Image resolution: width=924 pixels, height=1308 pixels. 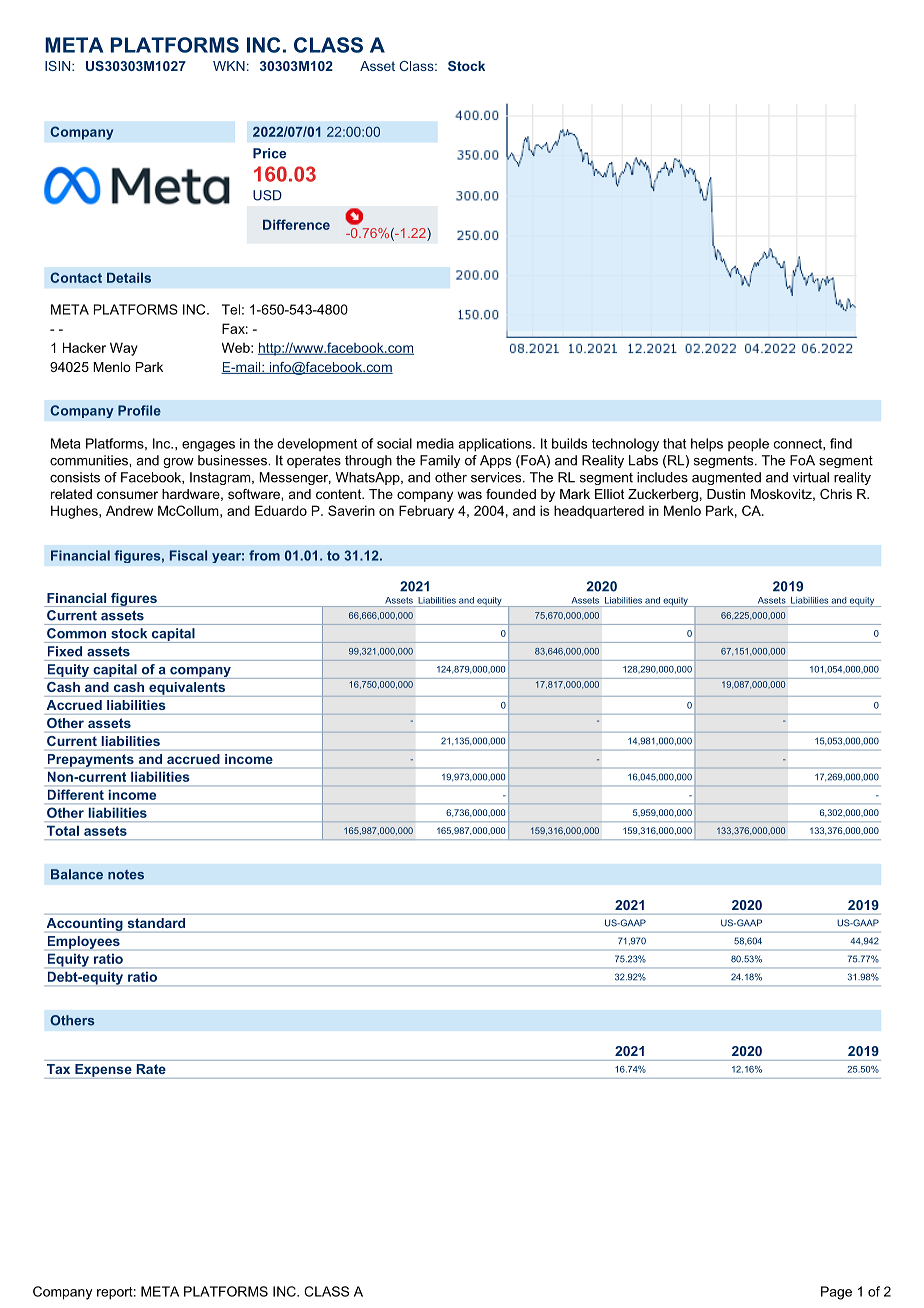 I want to click on people, so click(x=748, y=445).
